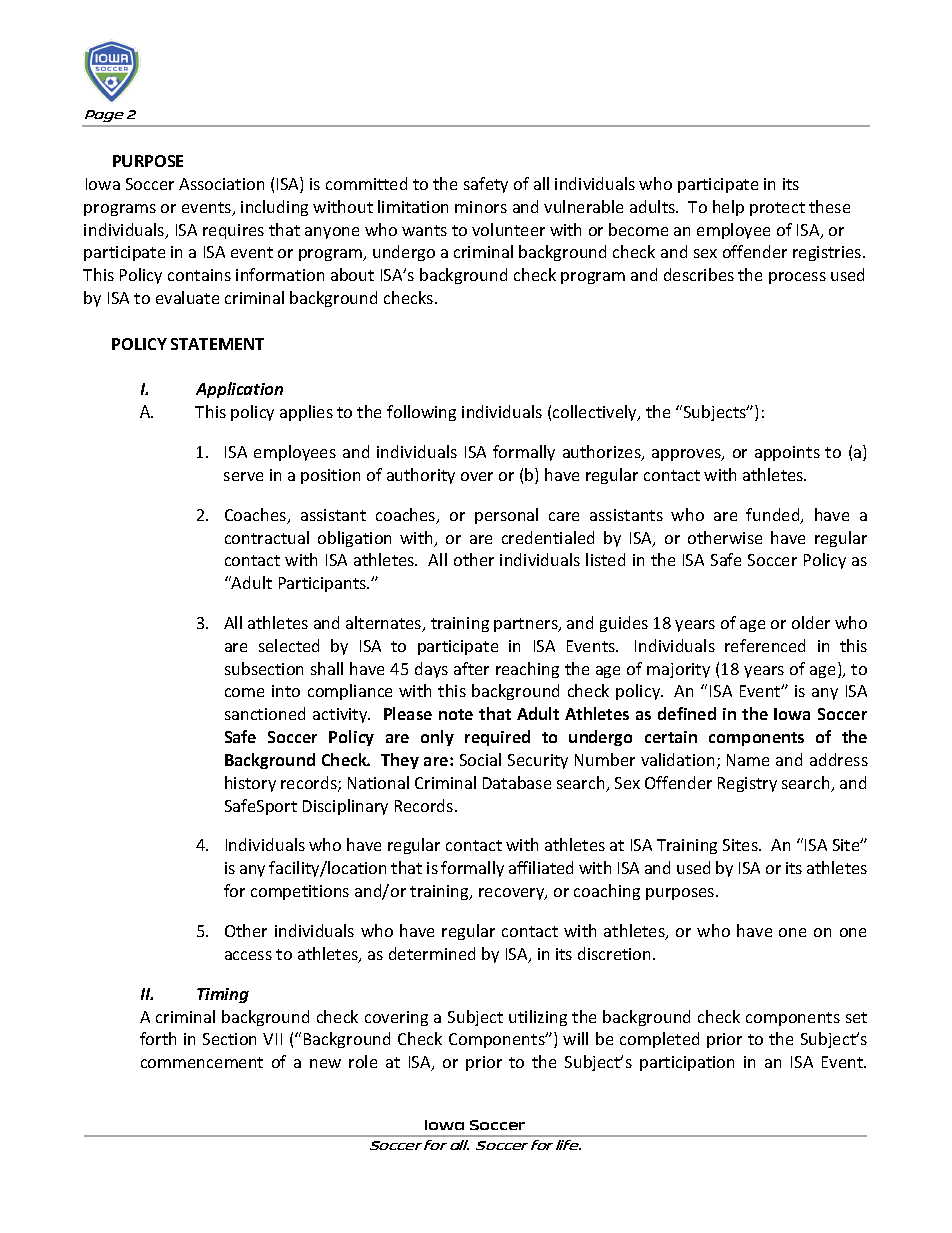  I want to click on VII, so click(272, 1039).
